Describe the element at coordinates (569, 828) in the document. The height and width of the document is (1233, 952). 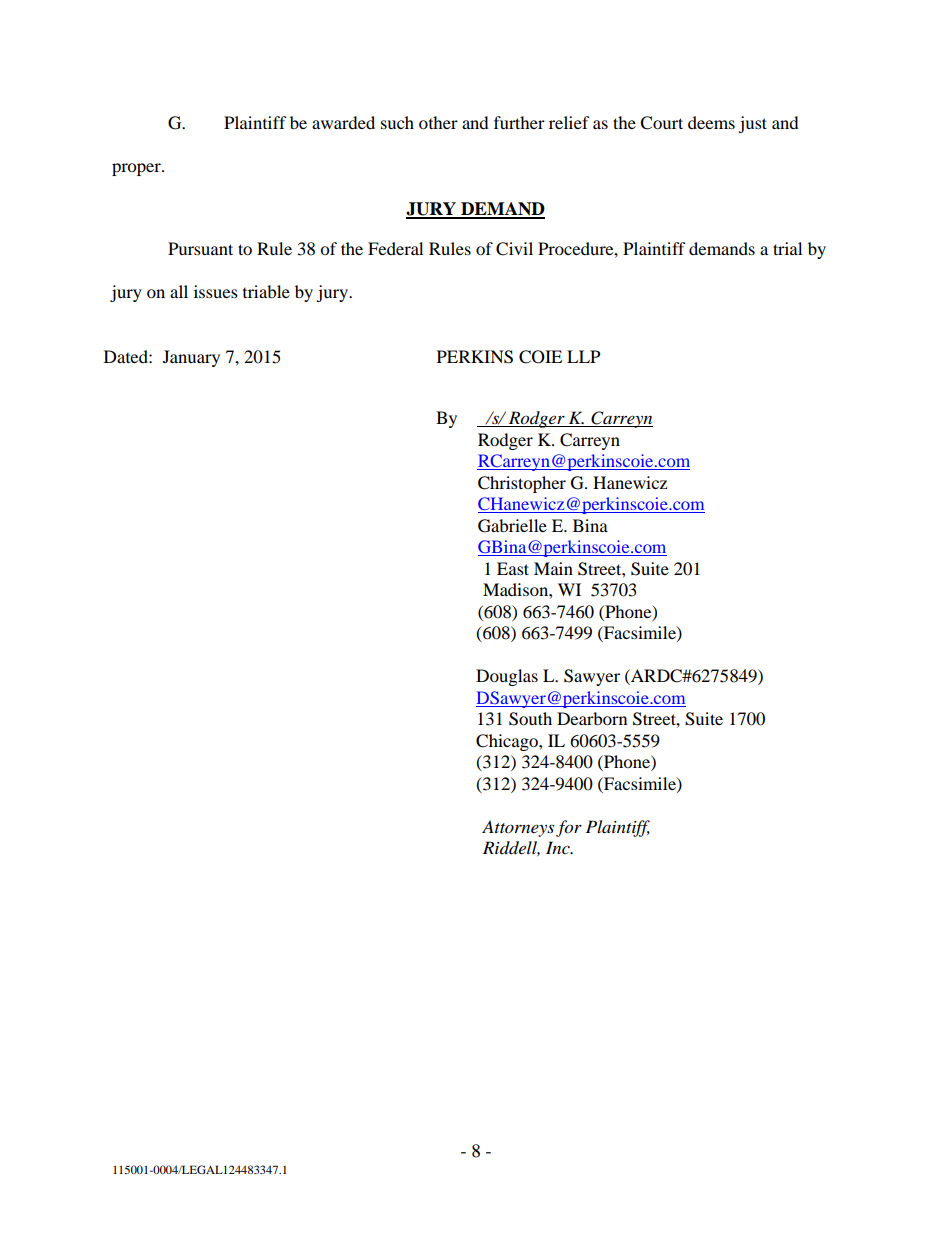
I see `for` at that location.
